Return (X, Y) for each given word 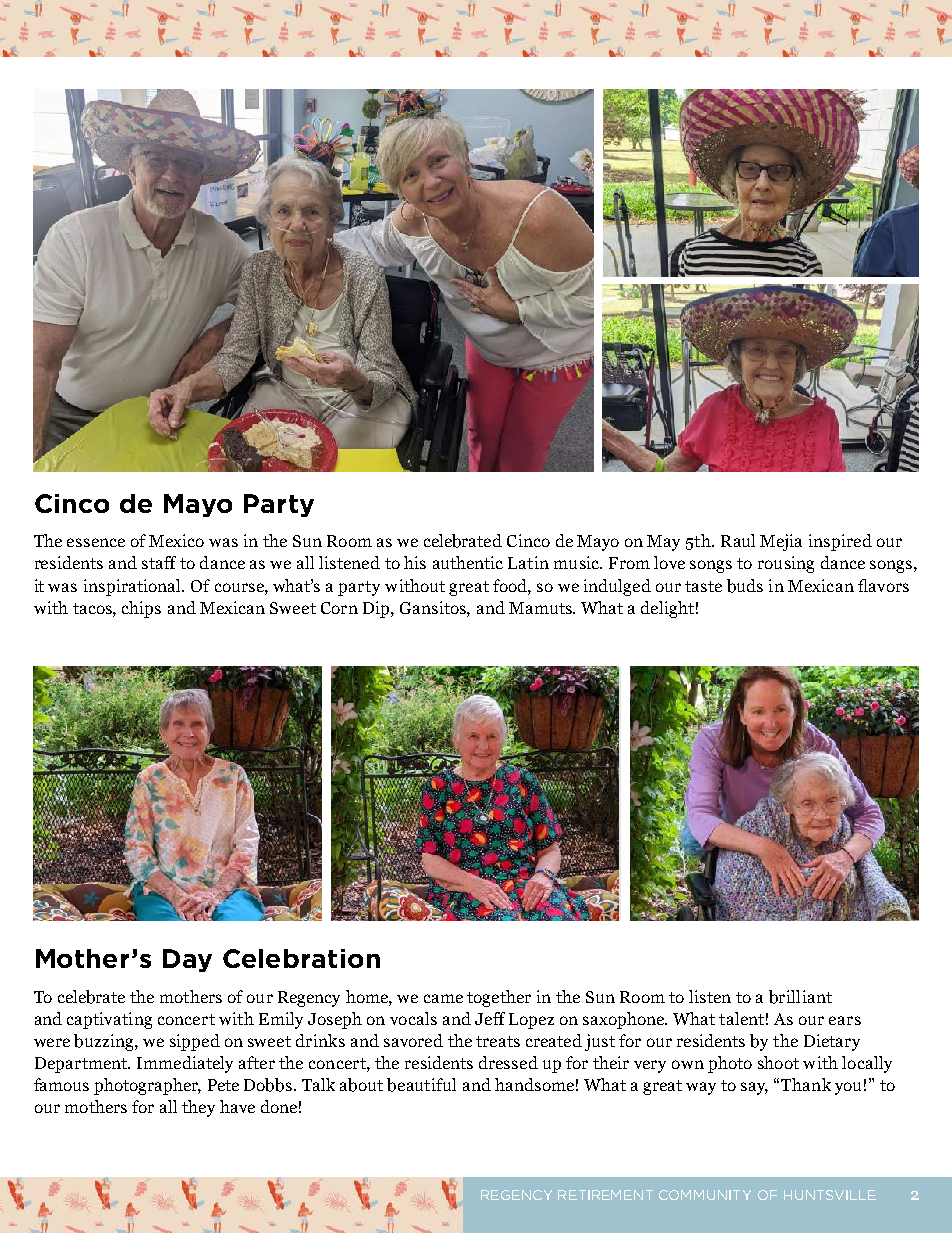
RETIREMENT (605, 1195)
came (443, 998)
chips (141, 609)
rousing (786, 564)
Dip (377, 609)
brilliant (800, 997)
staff (159, 562)
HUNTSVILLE (830, 1195)
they (198, 1108)
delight (667, 609)
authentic (468, 562)
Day (187, 960)
